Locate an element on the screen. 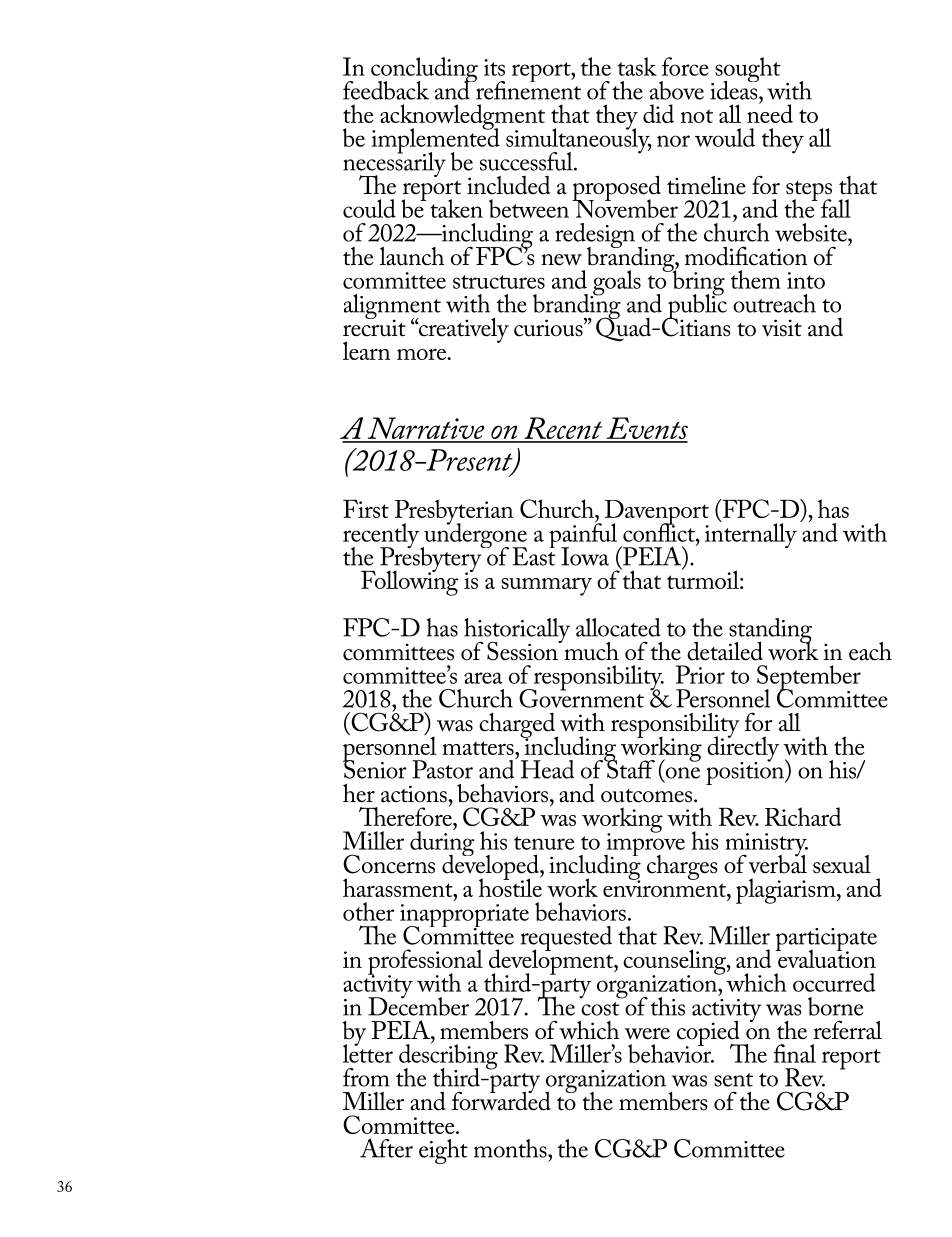  task is located at coordinates (637, 66).
